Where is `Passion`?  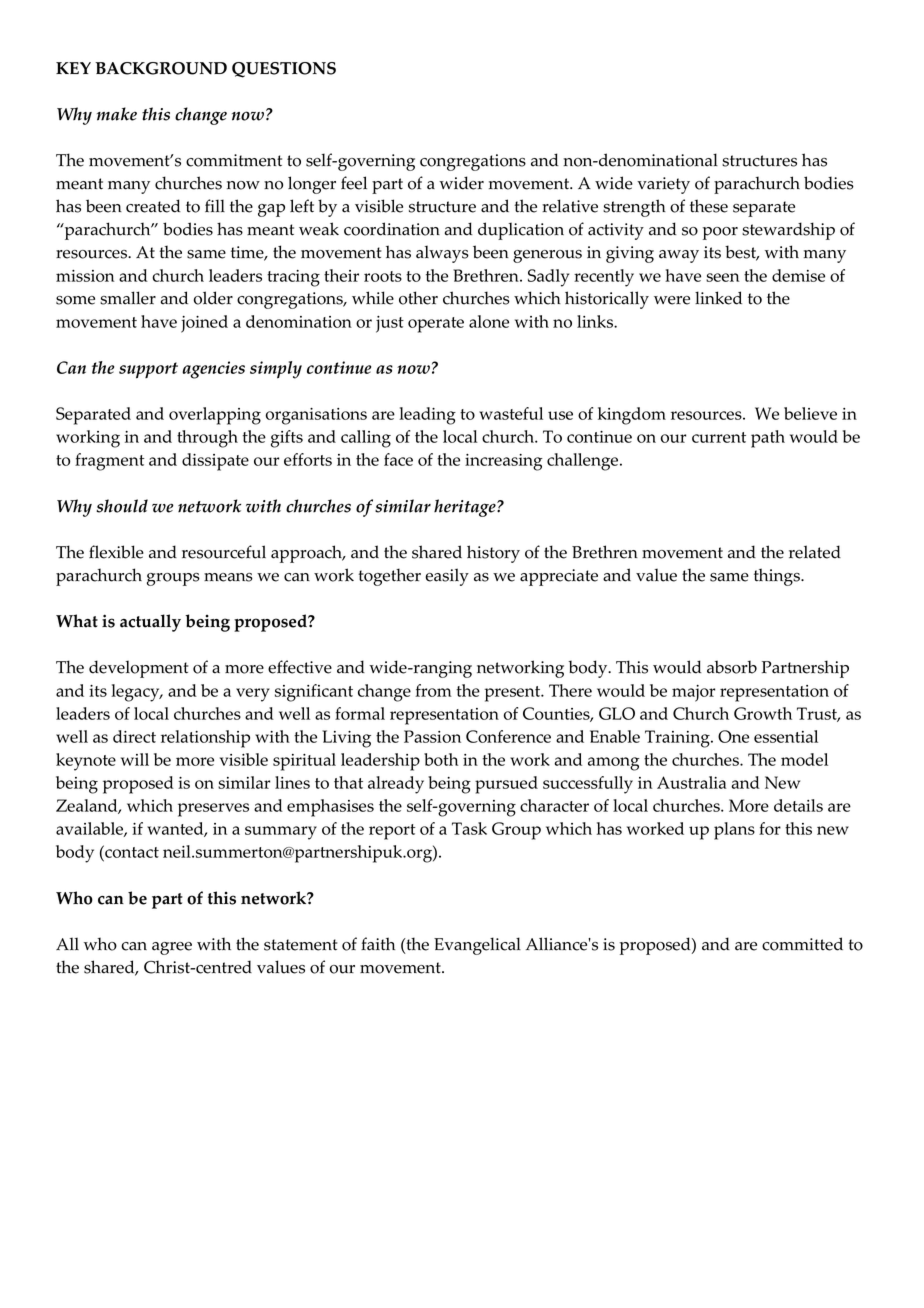 Passion is located at coordinates (432, 736).
